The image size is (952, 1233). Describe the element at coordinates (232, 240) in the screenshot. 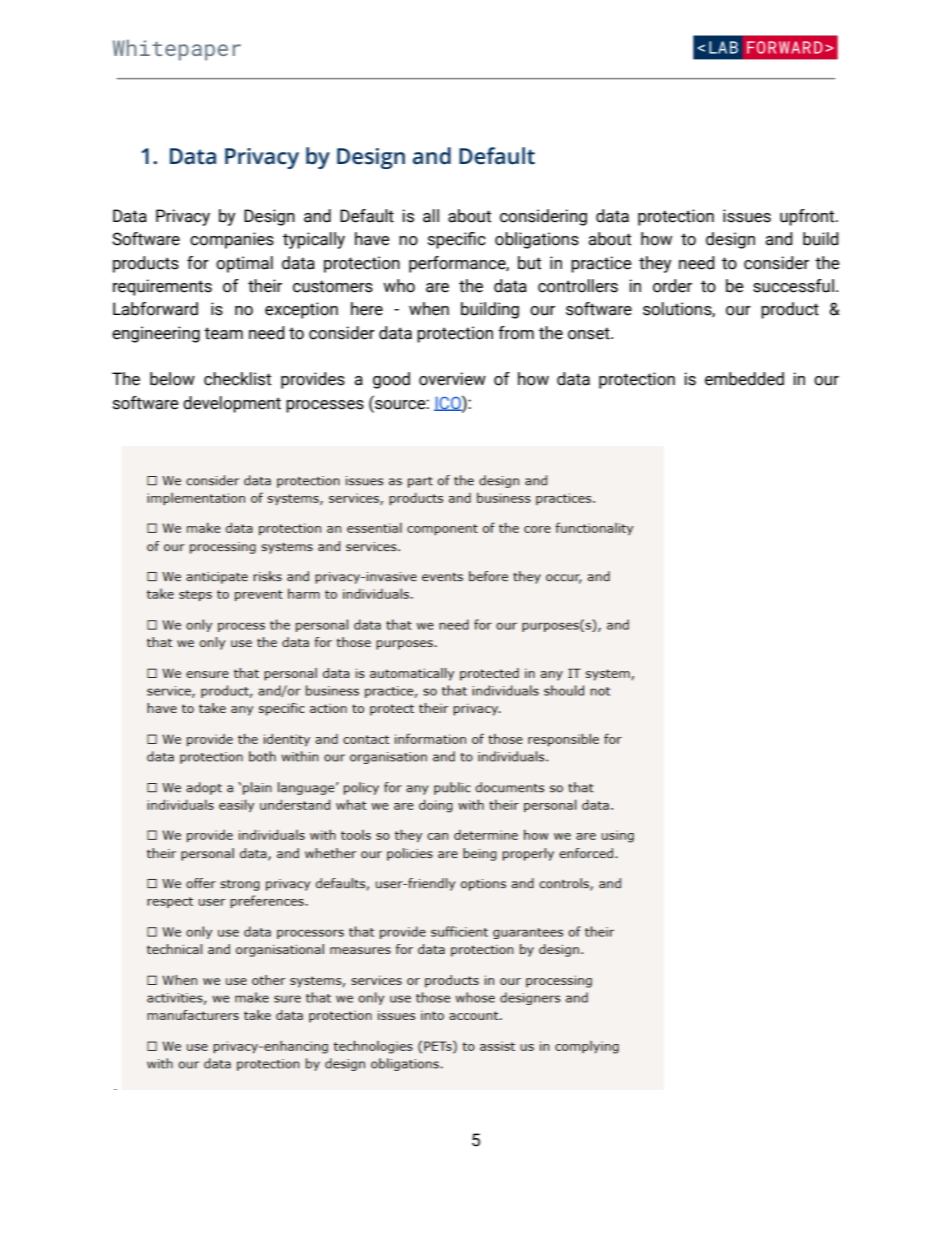

I see `companies` at that location.
